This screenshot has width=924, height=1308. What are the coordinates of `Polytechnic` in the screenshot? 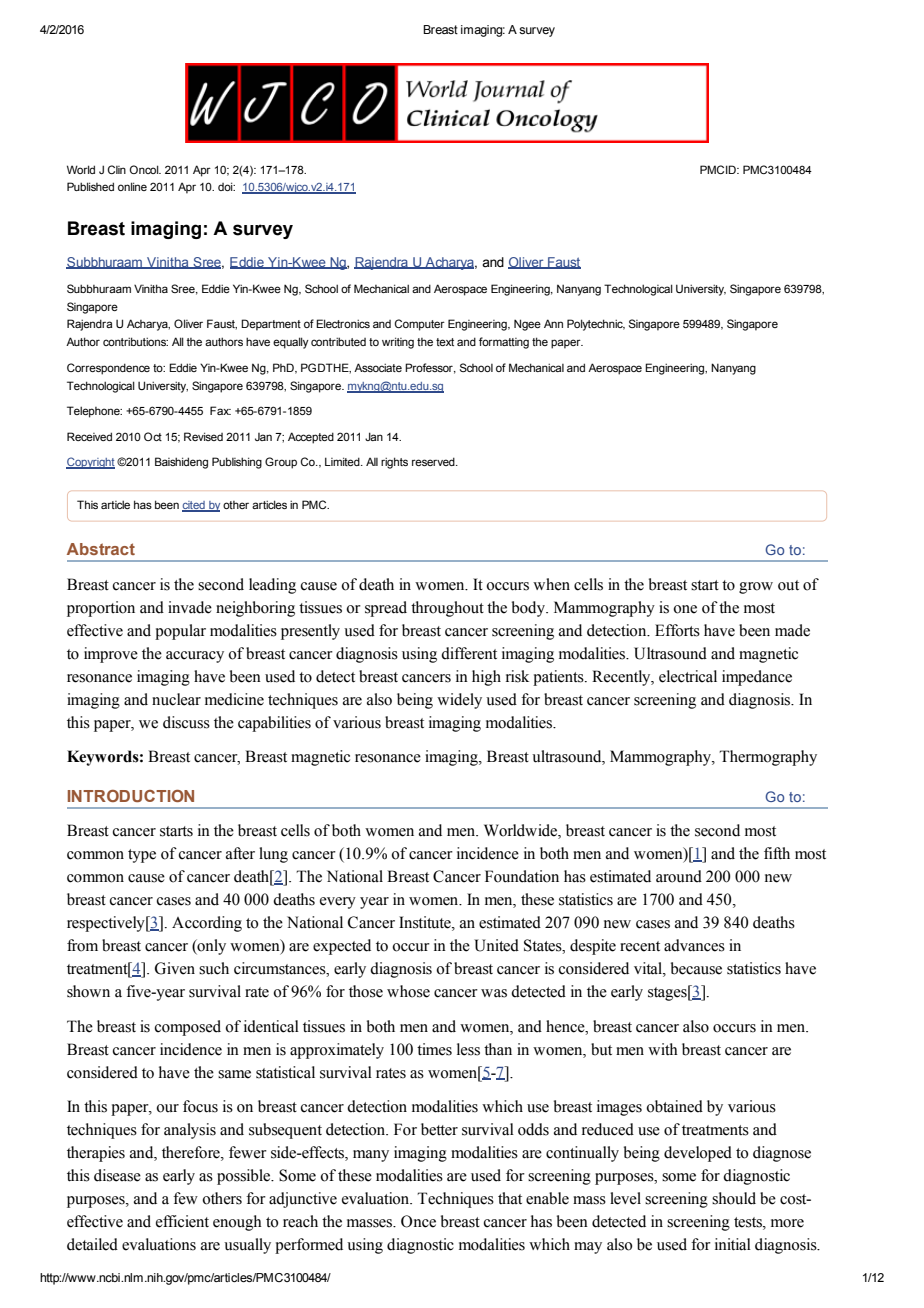 It's located at (596, 325).
